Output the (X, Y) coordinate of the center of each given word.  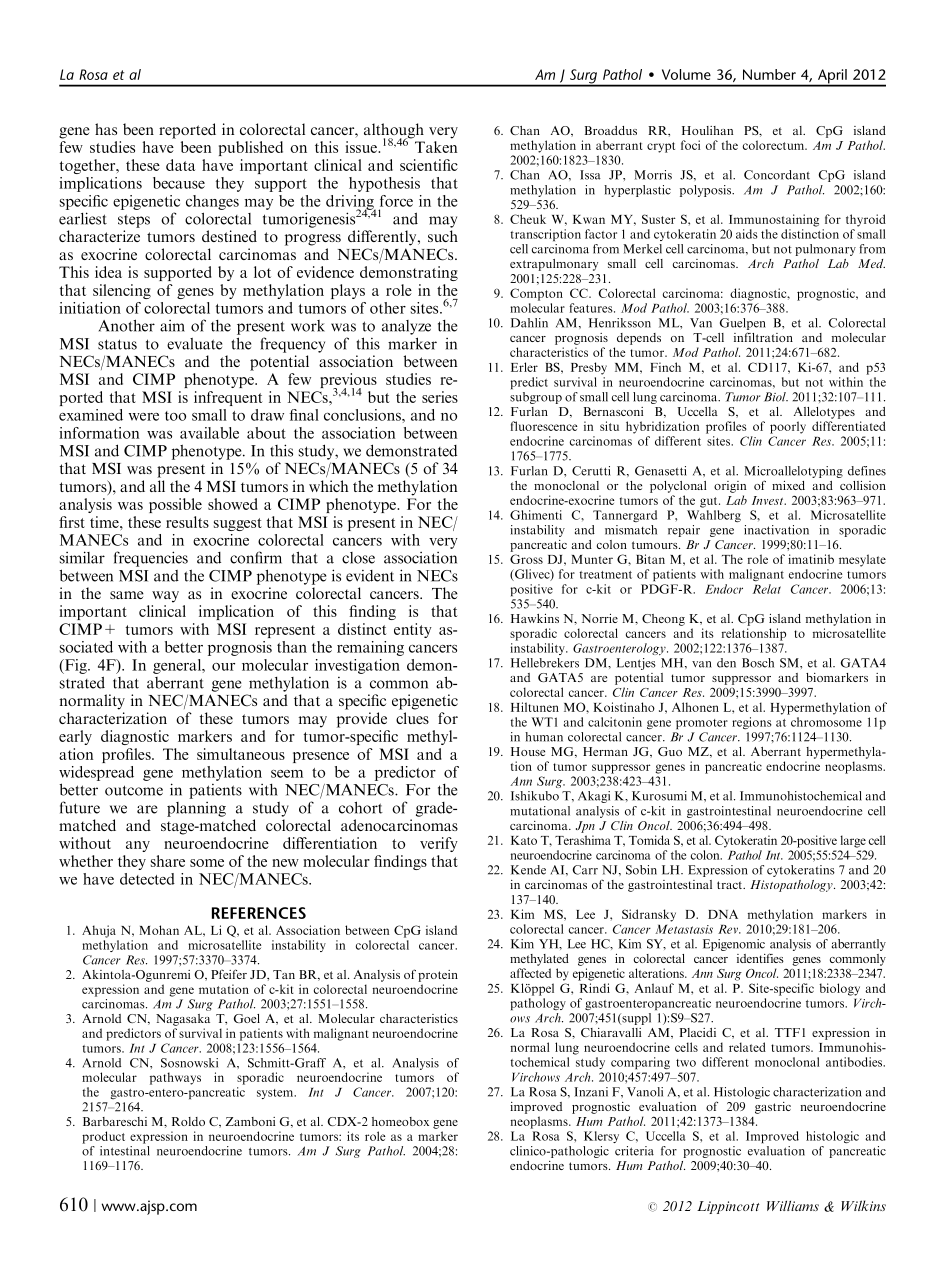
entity (413, 630)
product (103, 1137)
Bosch (758, 663)
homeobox (400, 1121)
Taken (436, 147)
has (106, 129)
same (127, 595)
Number (769, 74)
